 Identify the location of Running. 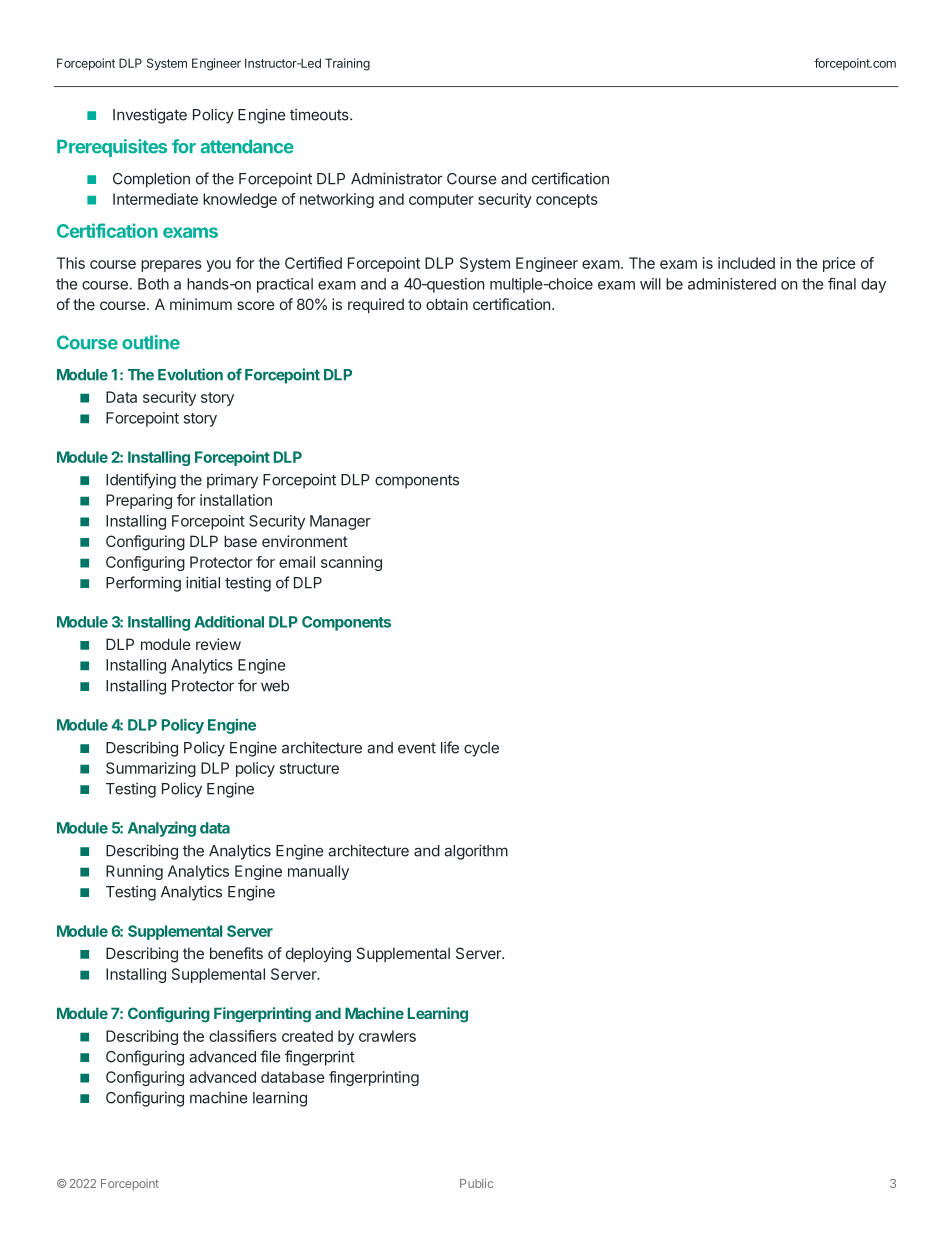
(134, 872).
